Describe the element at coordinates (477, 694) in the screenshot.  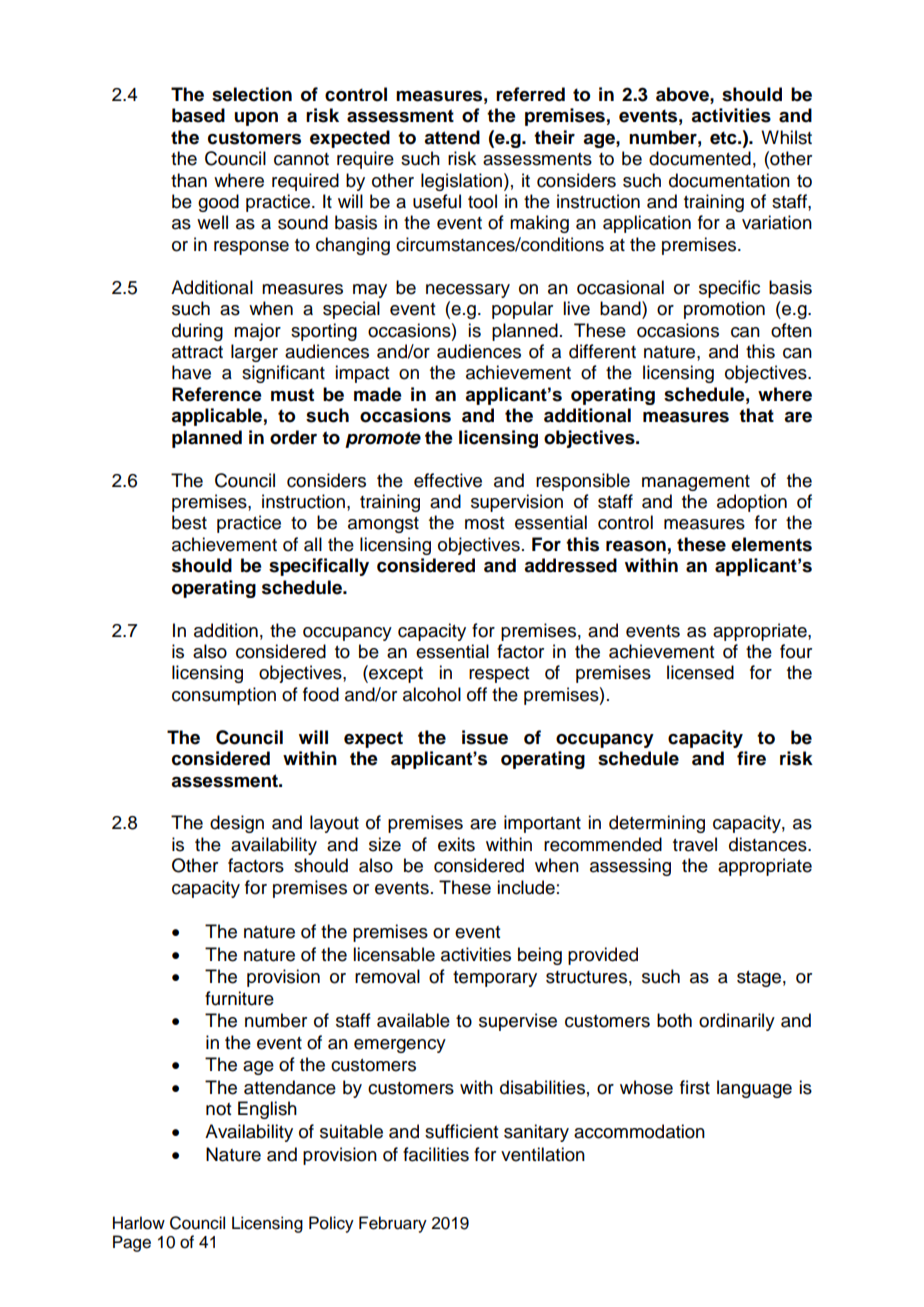
I see `off` at that location.
